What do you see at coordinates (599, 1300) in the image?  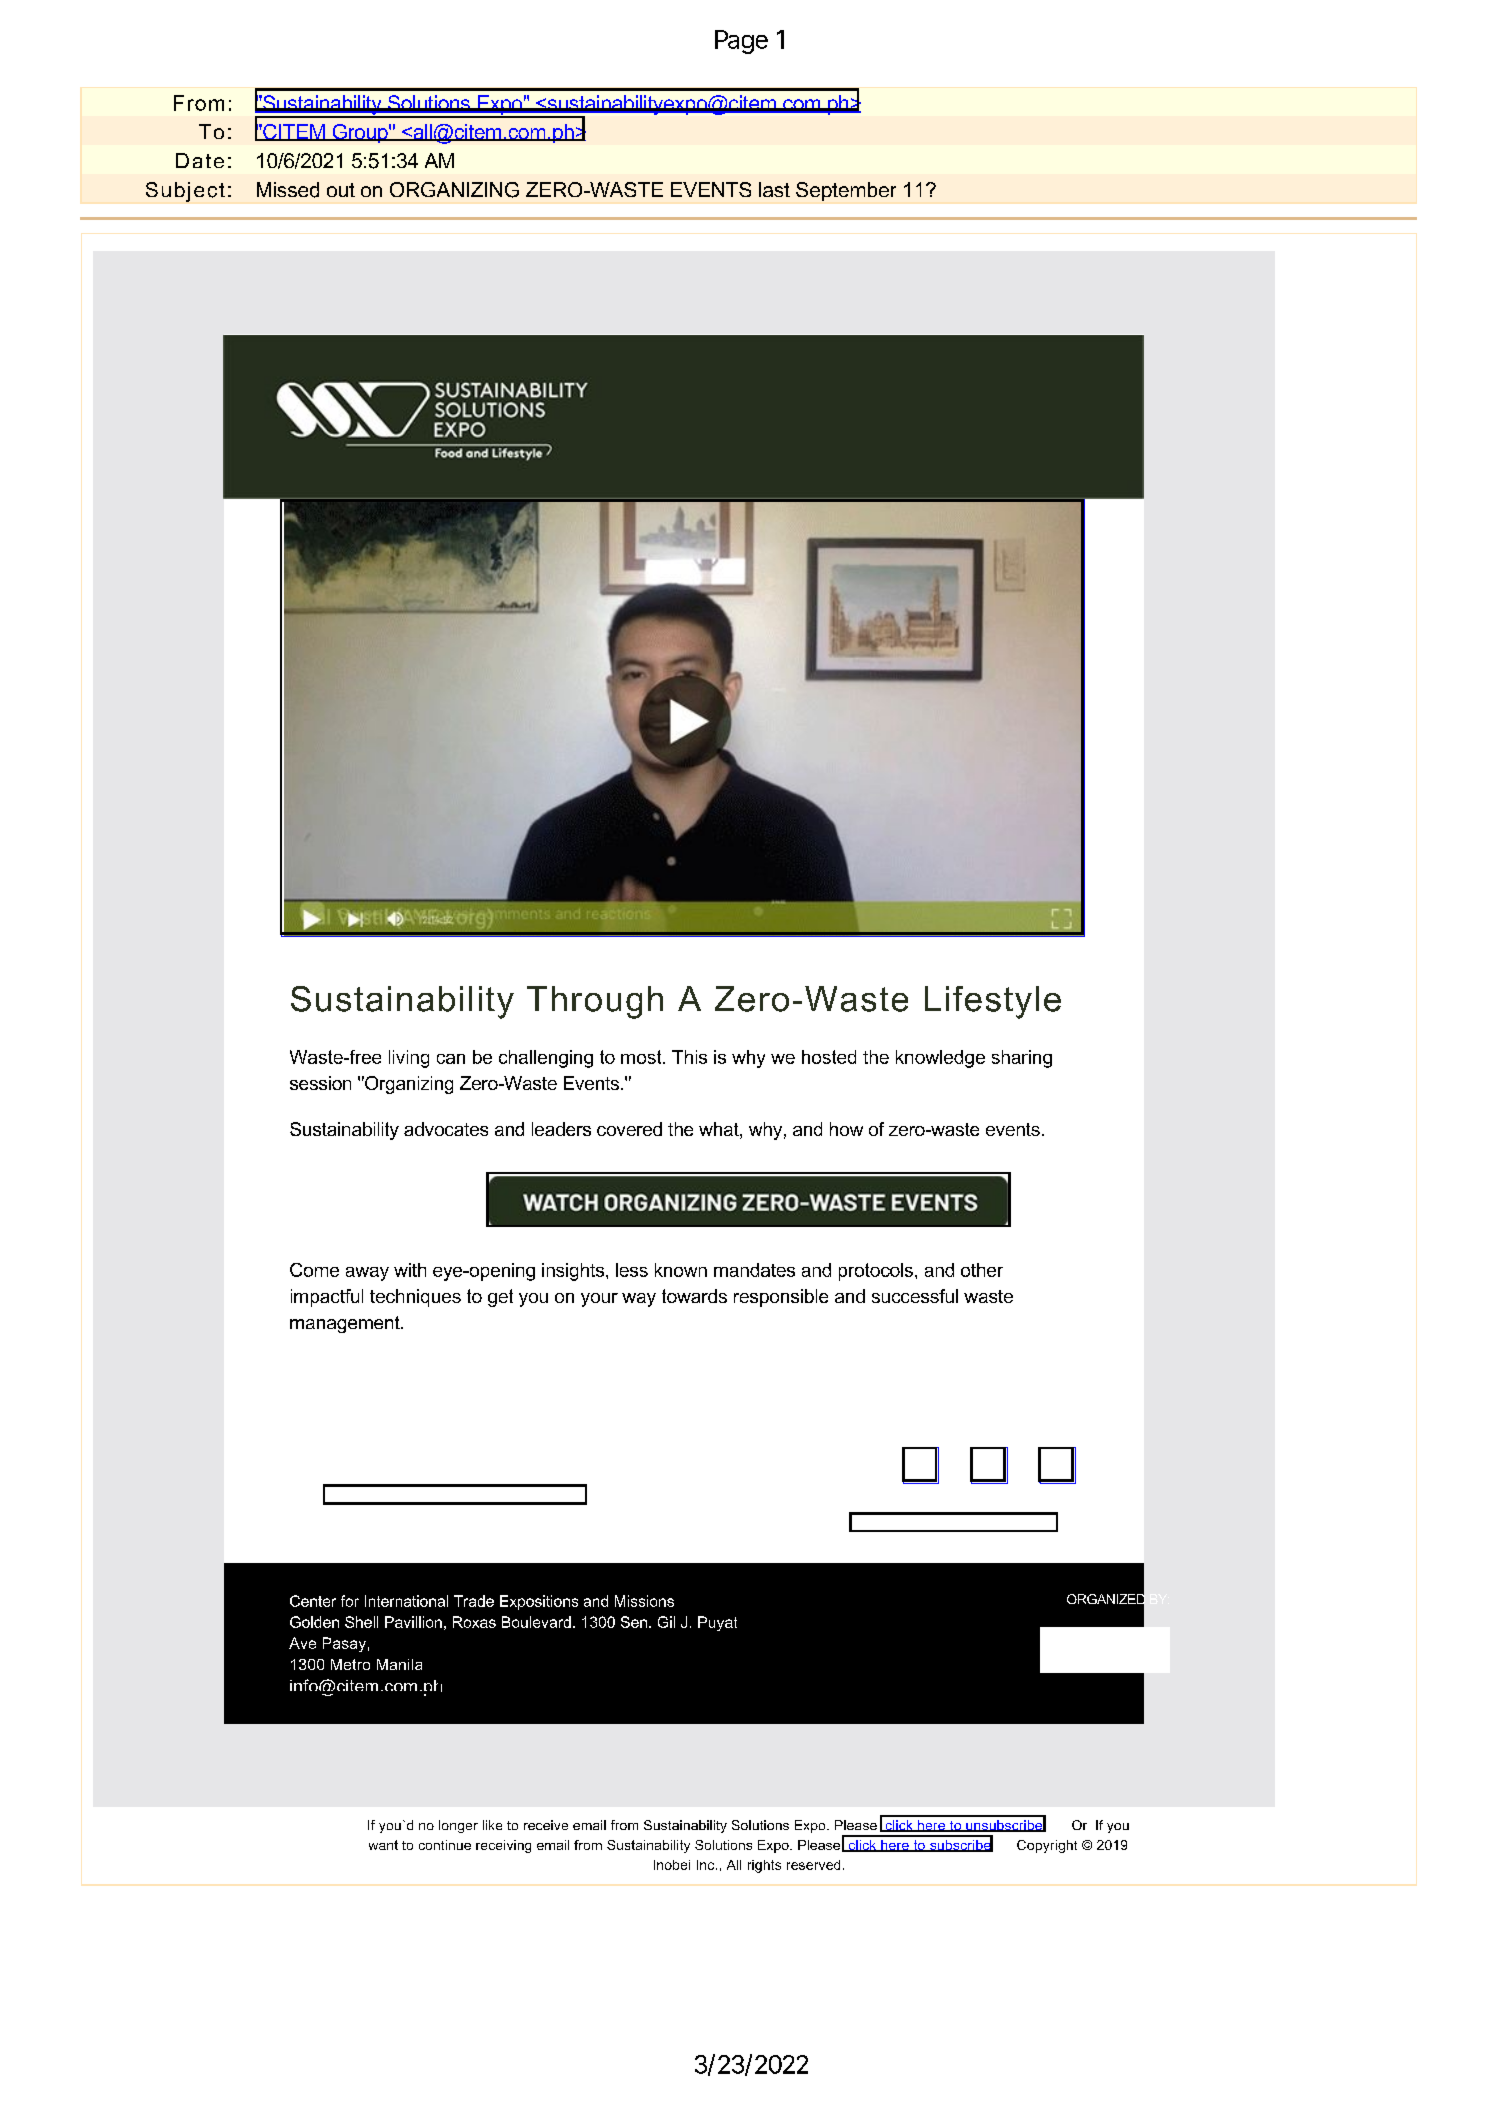 I see `your` at bounding box center [599, 1300].
